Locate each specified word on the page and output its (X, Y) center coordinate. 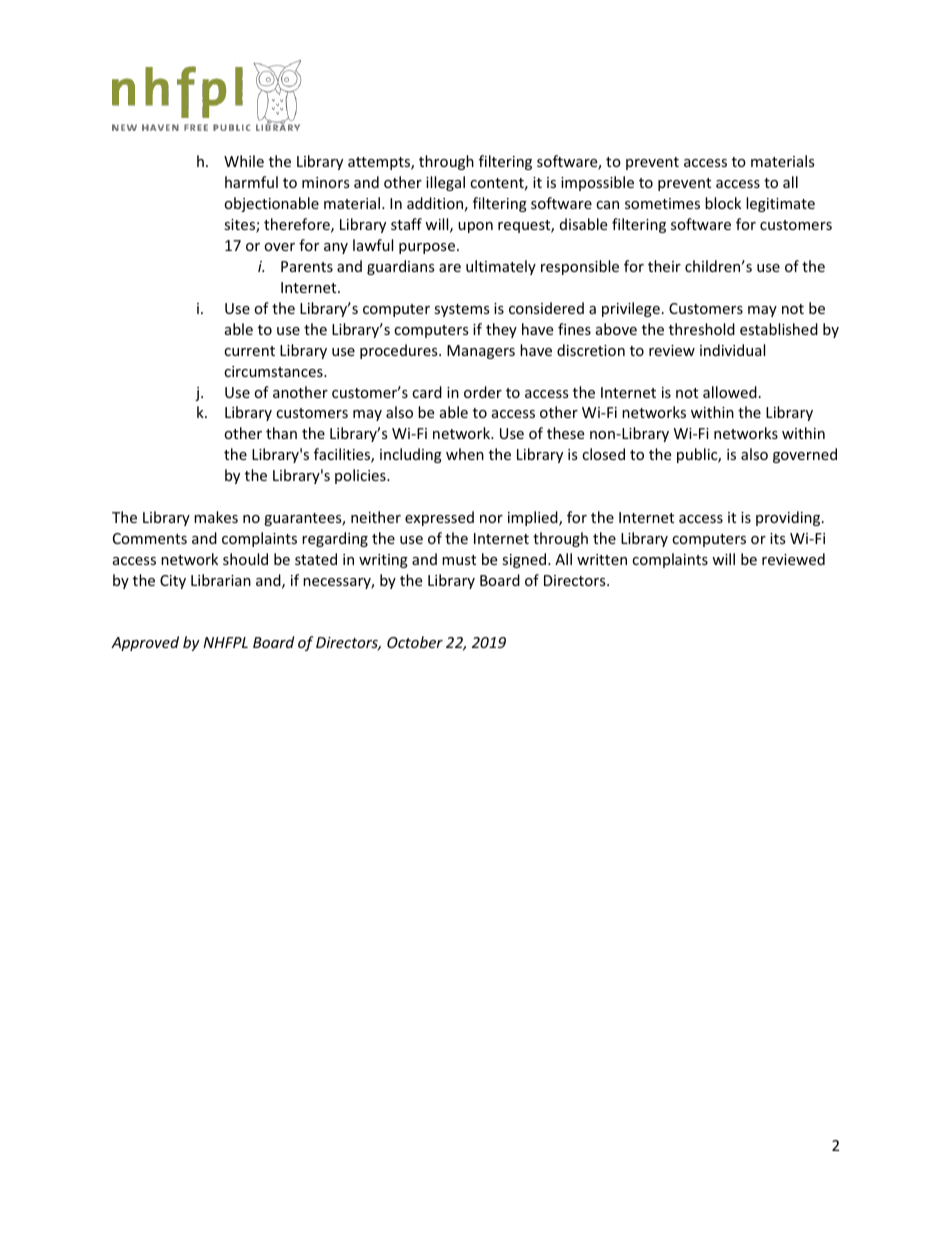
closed (603, 454)
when (465, 454)
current (249, 351)
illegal (445, 183)
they (501, 330)
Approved (145, 643)
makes (216, 517)
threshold (702, 329)
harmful (251, 182)
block (723, 203)
